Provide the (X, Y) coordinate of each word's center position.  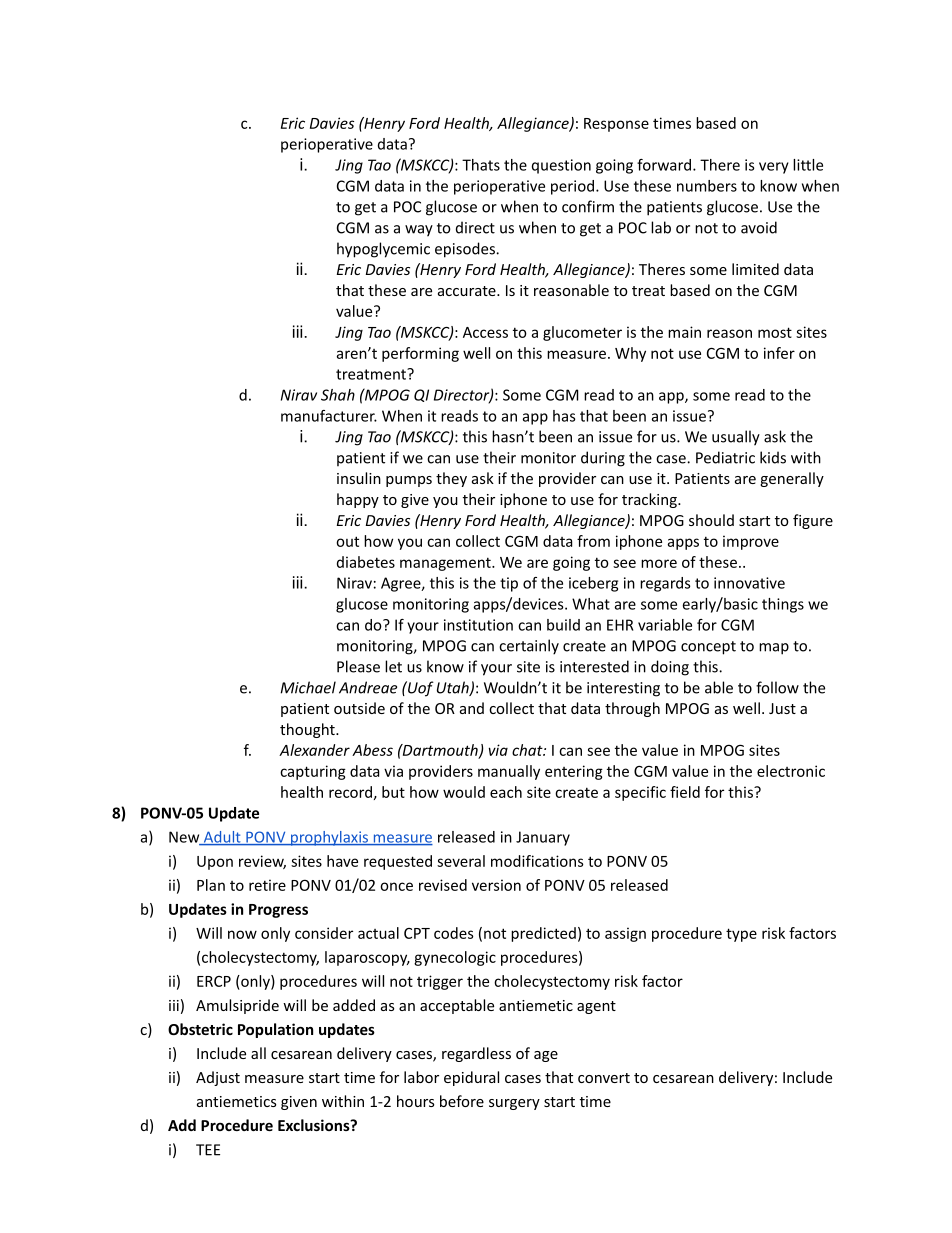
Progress (278, 911)
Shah (338, 395)
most (775, 332)
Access (485, 332)
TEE (208, 1150)
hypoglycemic (383, 250)
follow (777, 687)
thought (308, 730)
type (741, 935)
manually (509, 772)
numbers (707, 186)
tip (509, 584)
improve (751, 542)
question (561, 166)
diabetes (366, 562)
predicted (543, 934)
